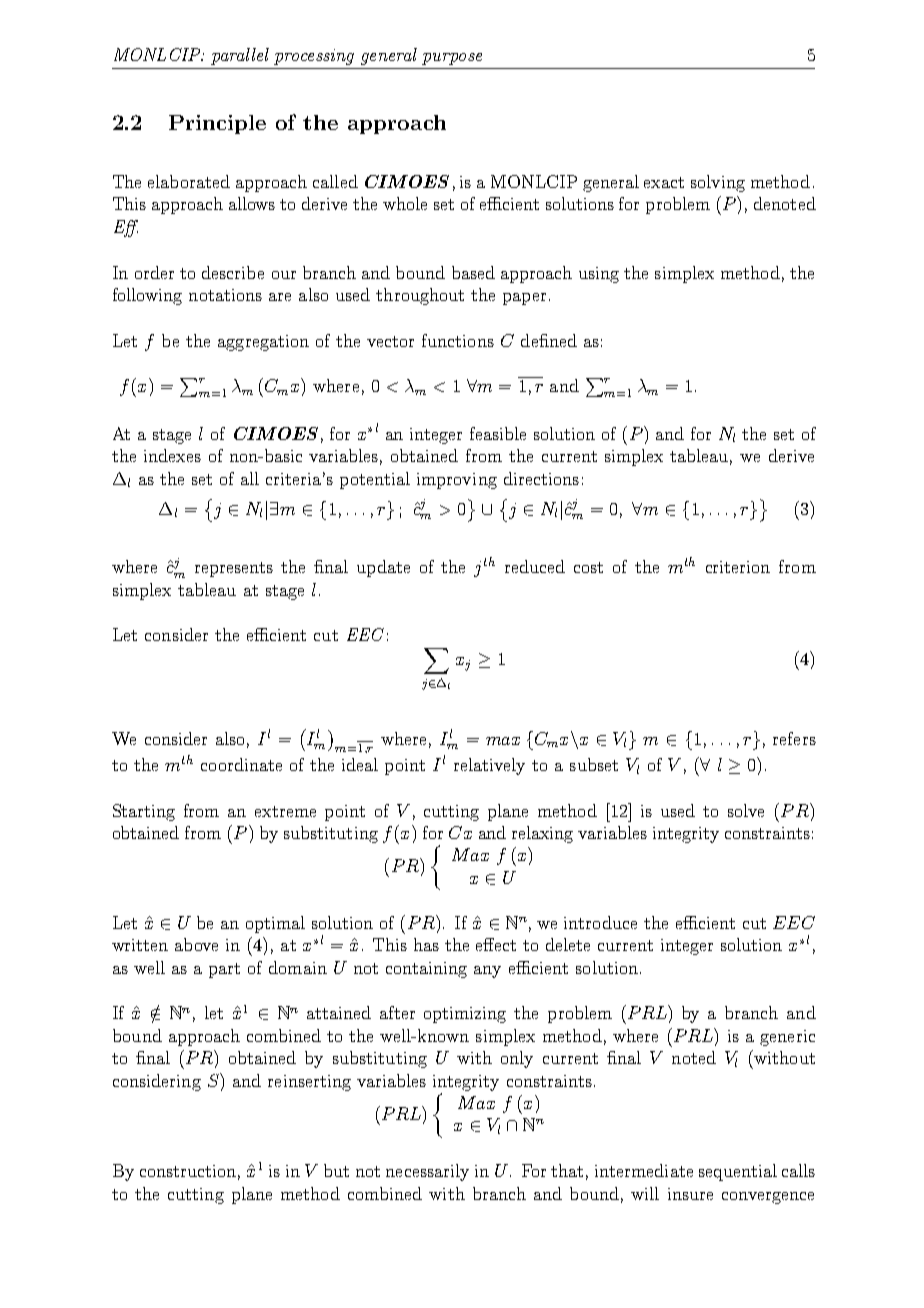 The width and height of the screenshot is (924, 1308). I want to click on criterion, so click(738, 567).
